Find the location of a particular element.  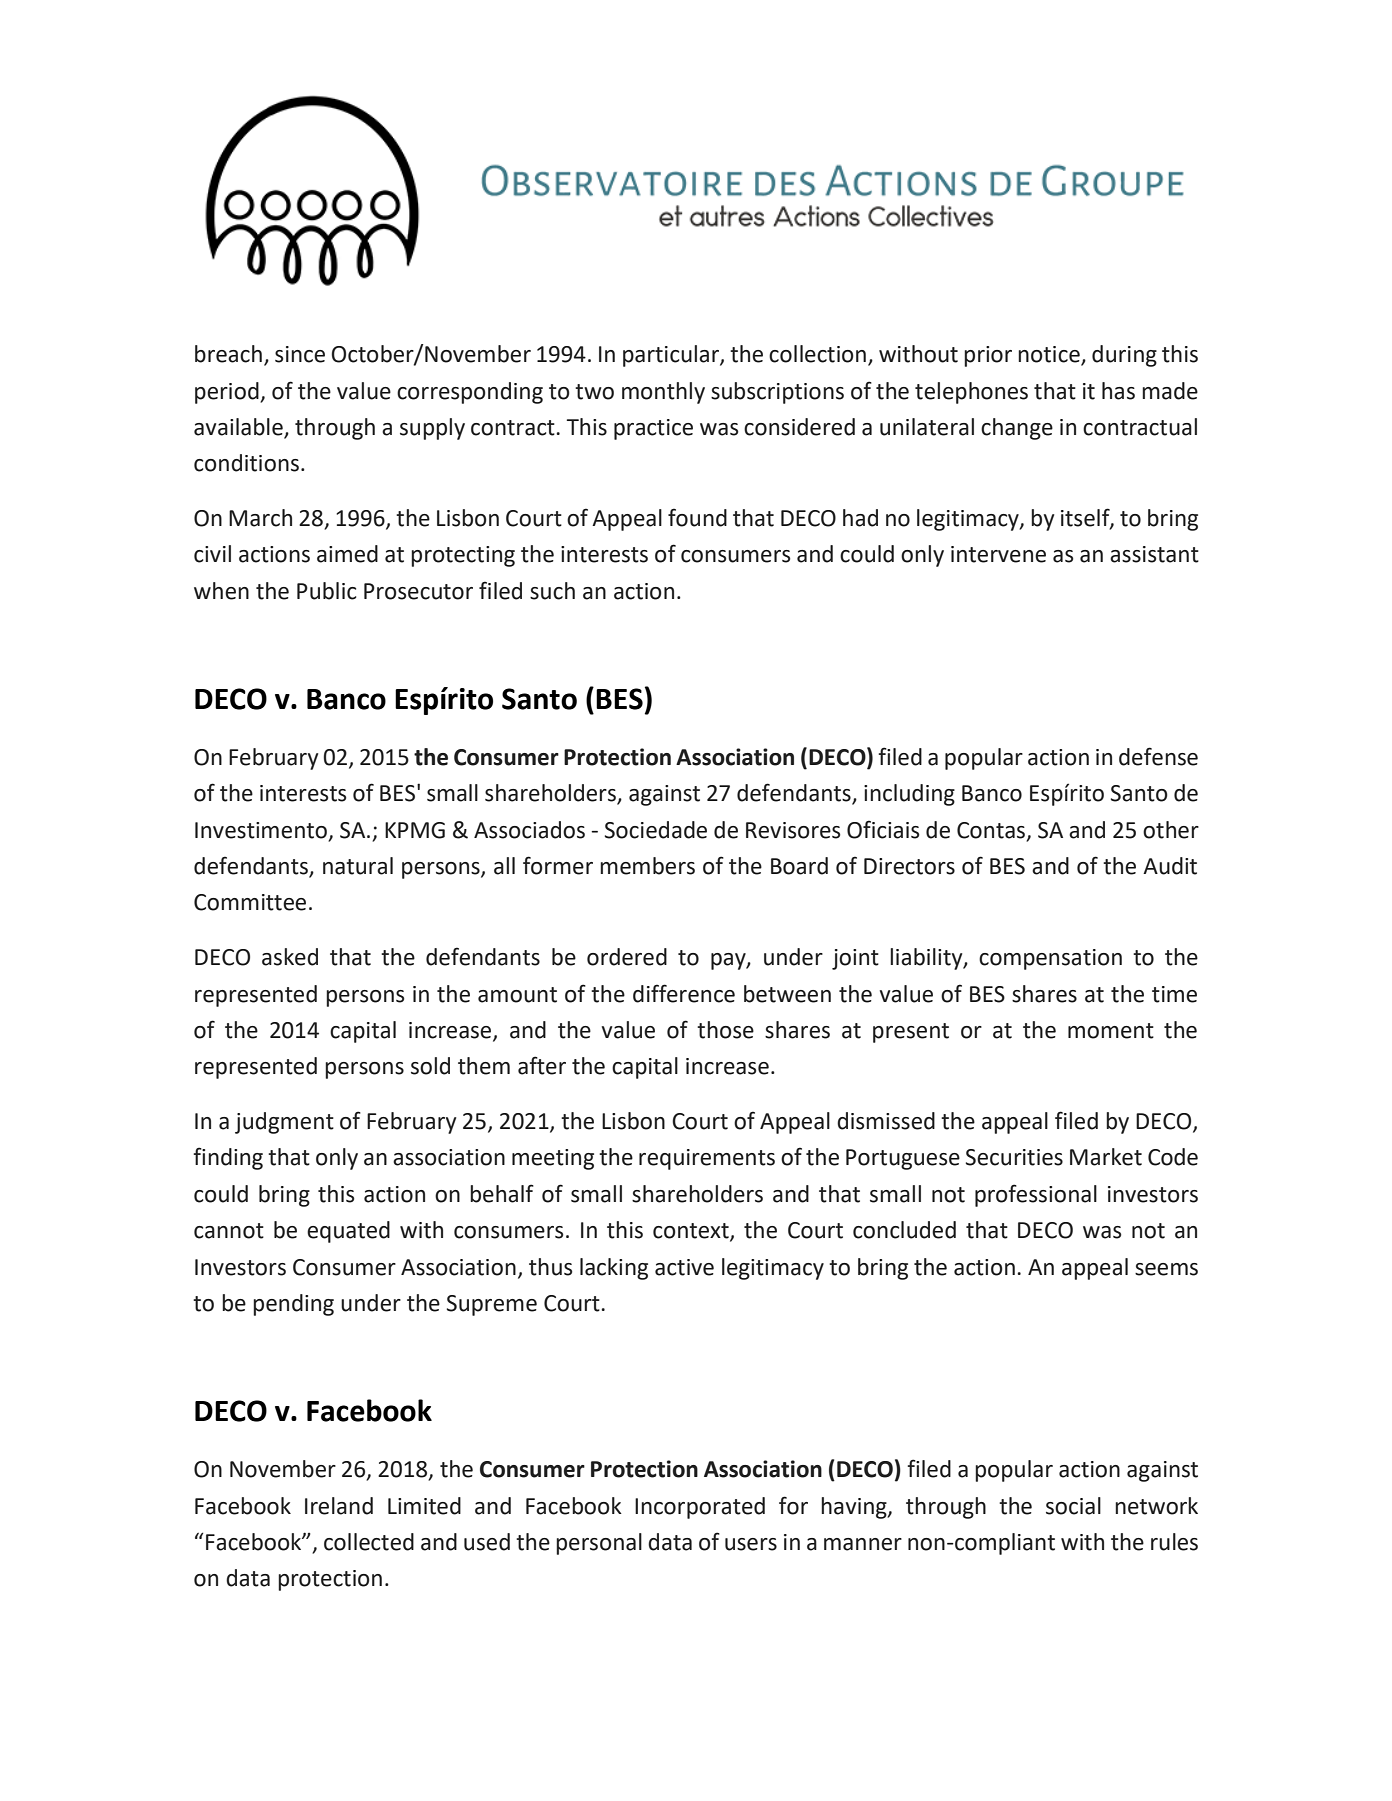

professional is located at coordinates (1036, 1195).
